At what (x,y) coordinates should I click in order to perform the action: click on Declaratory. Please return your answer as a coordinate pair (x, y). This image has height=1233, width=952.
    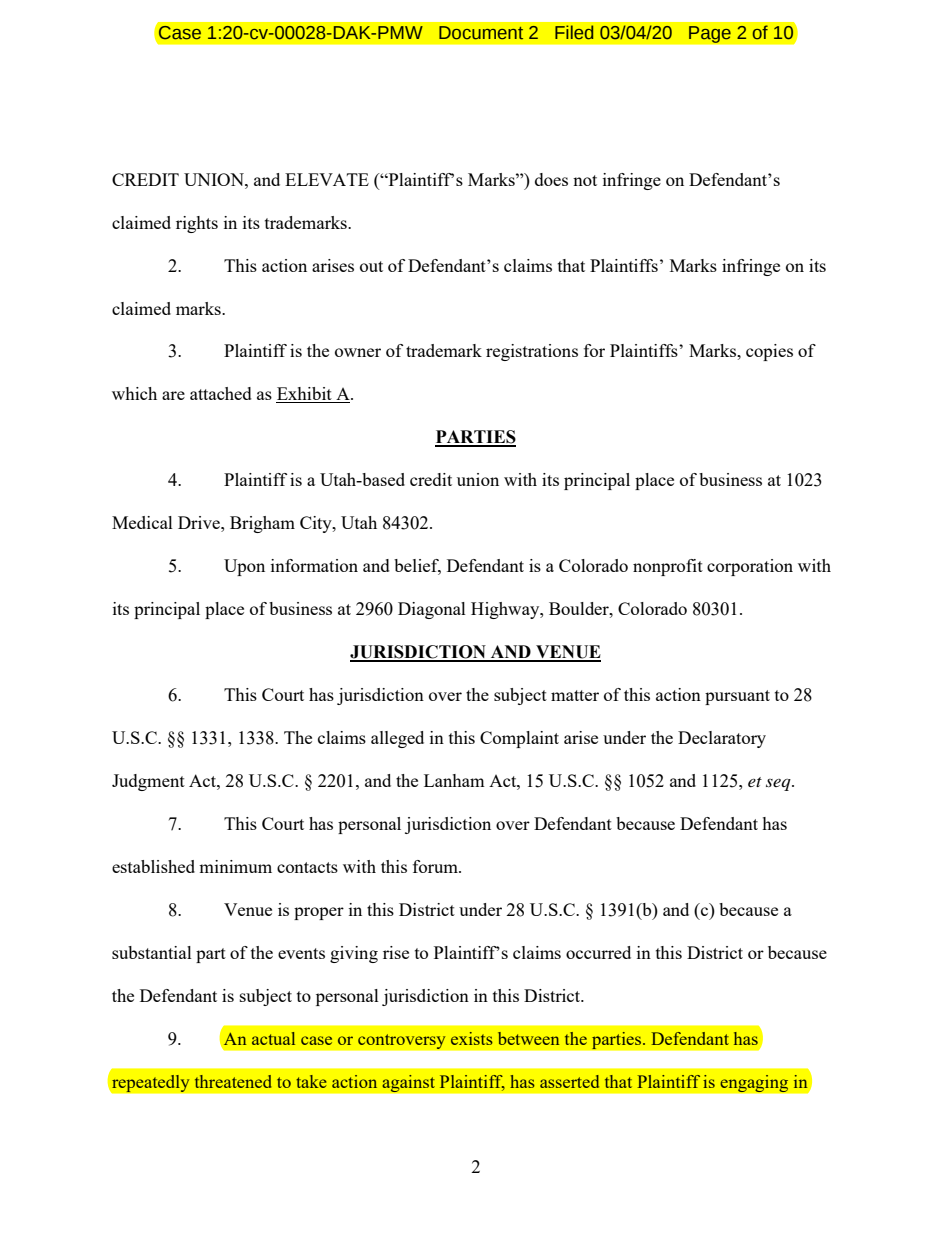
    Looking at the image, I should click on (722, 739).
